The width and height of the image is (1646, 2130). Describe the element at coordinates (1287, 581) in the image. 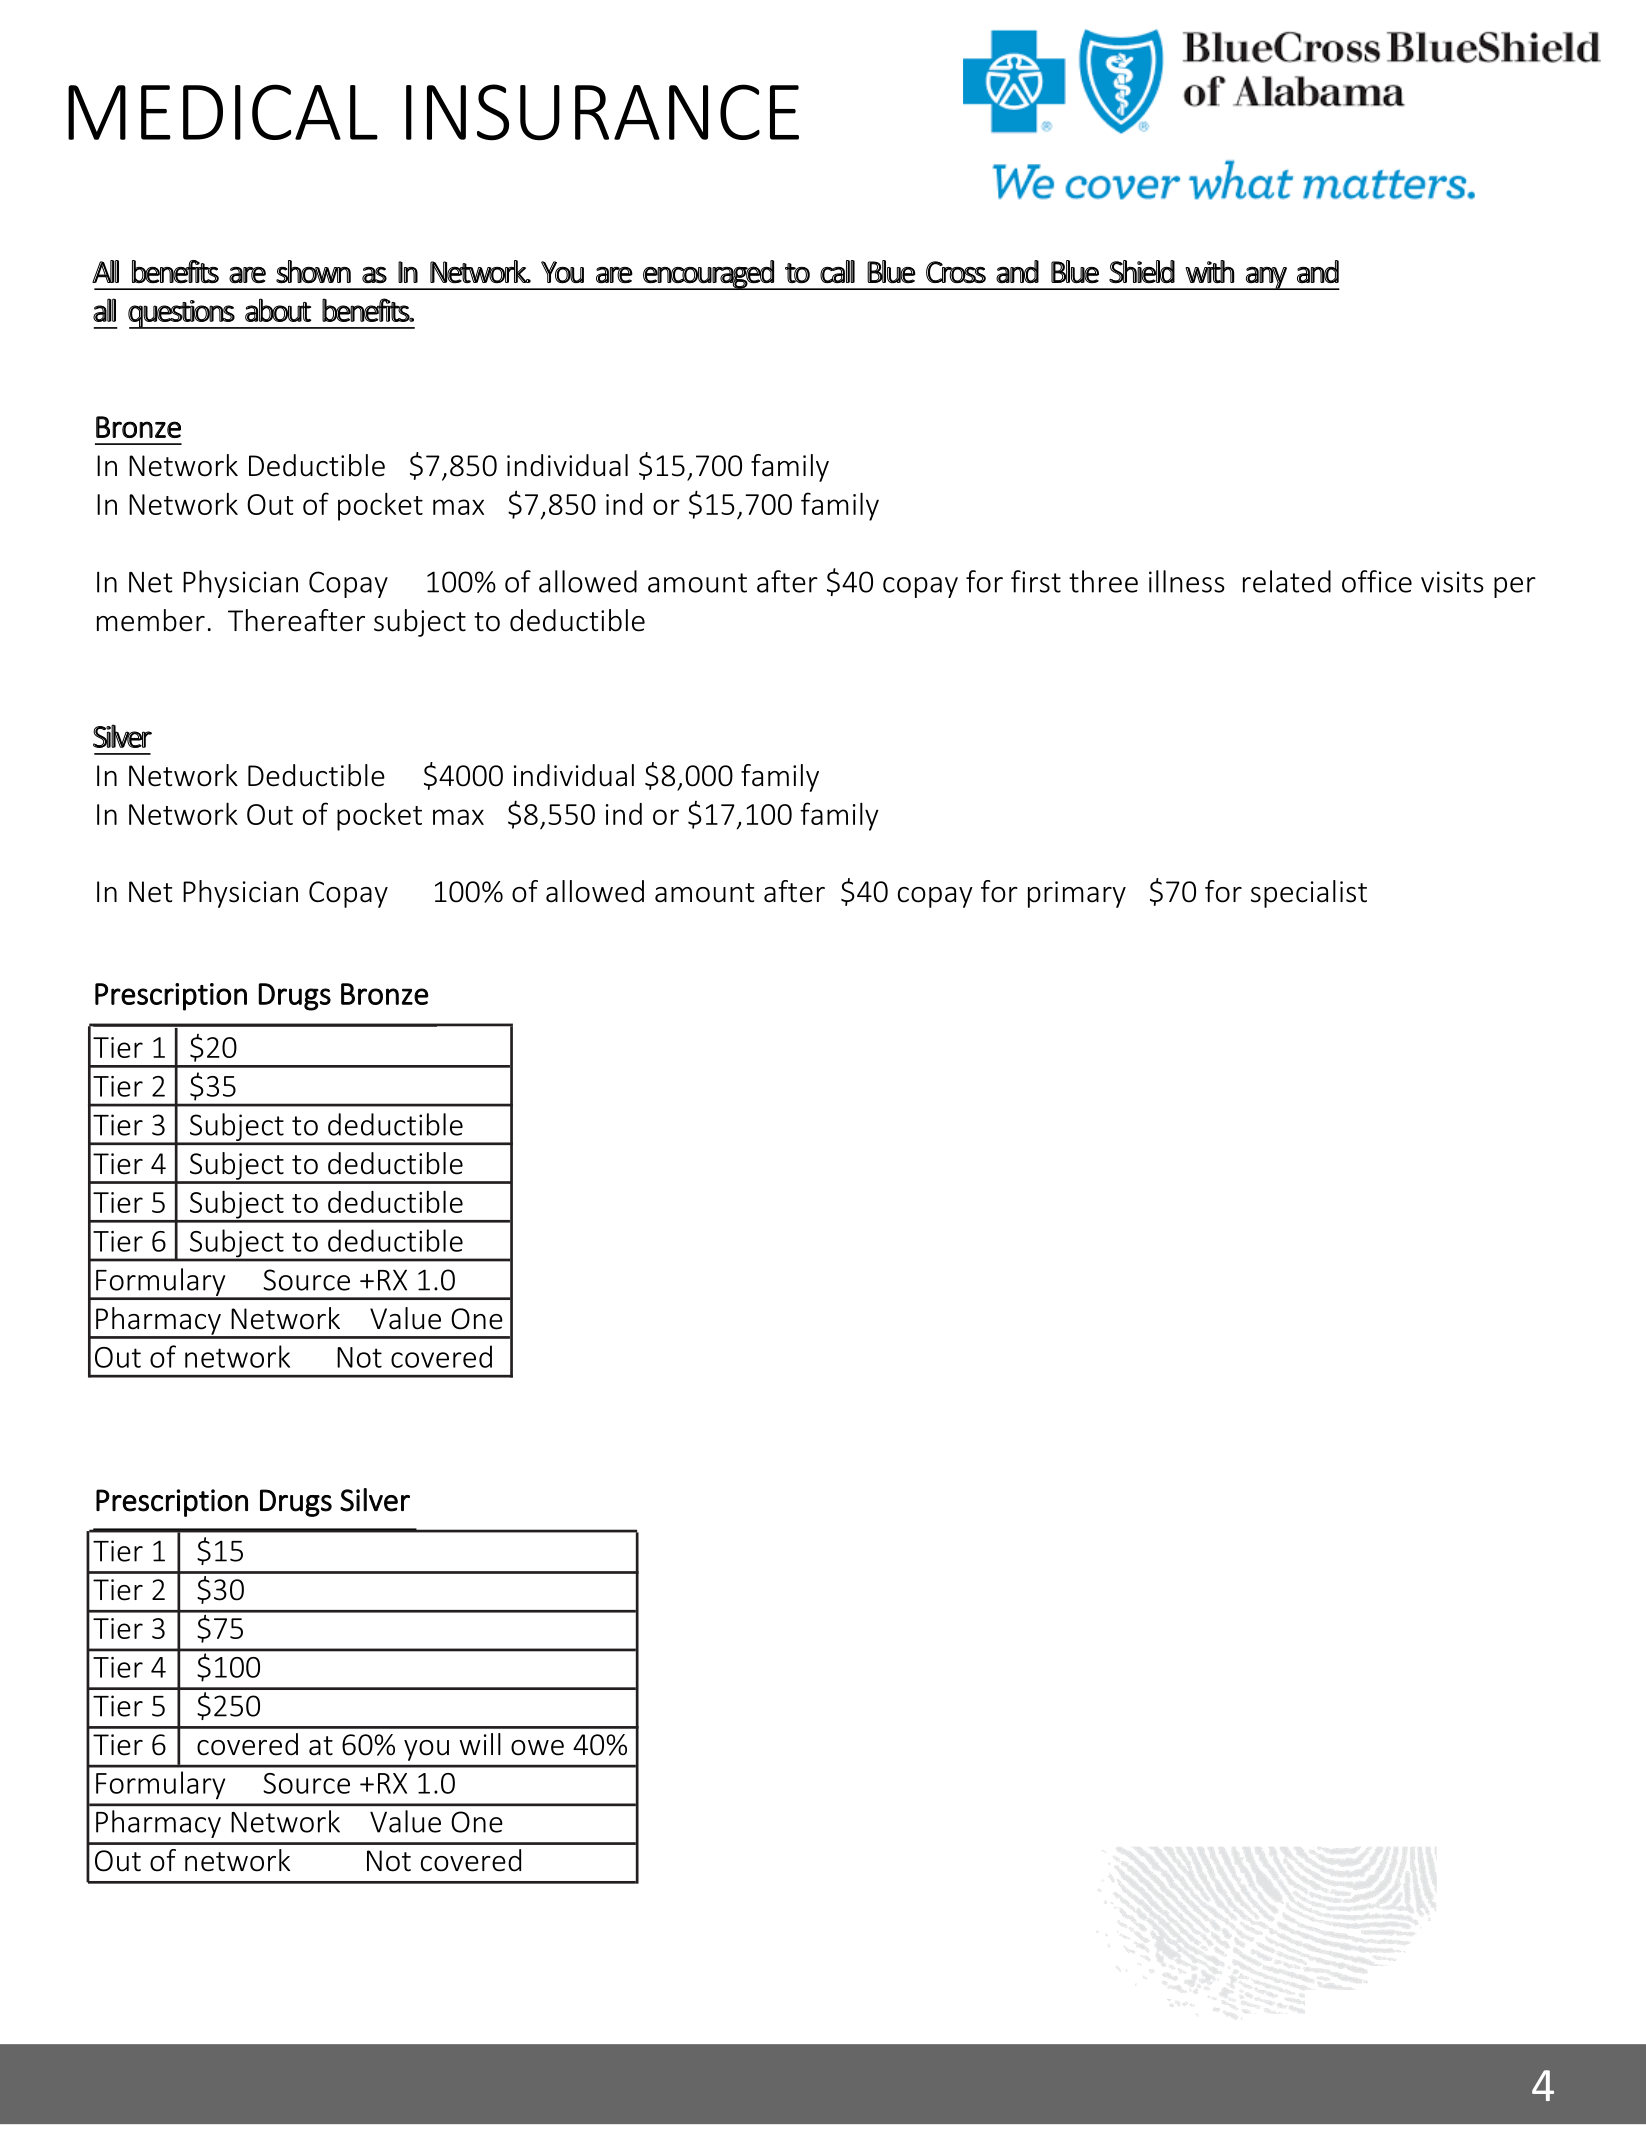

I see `related` at that location.
